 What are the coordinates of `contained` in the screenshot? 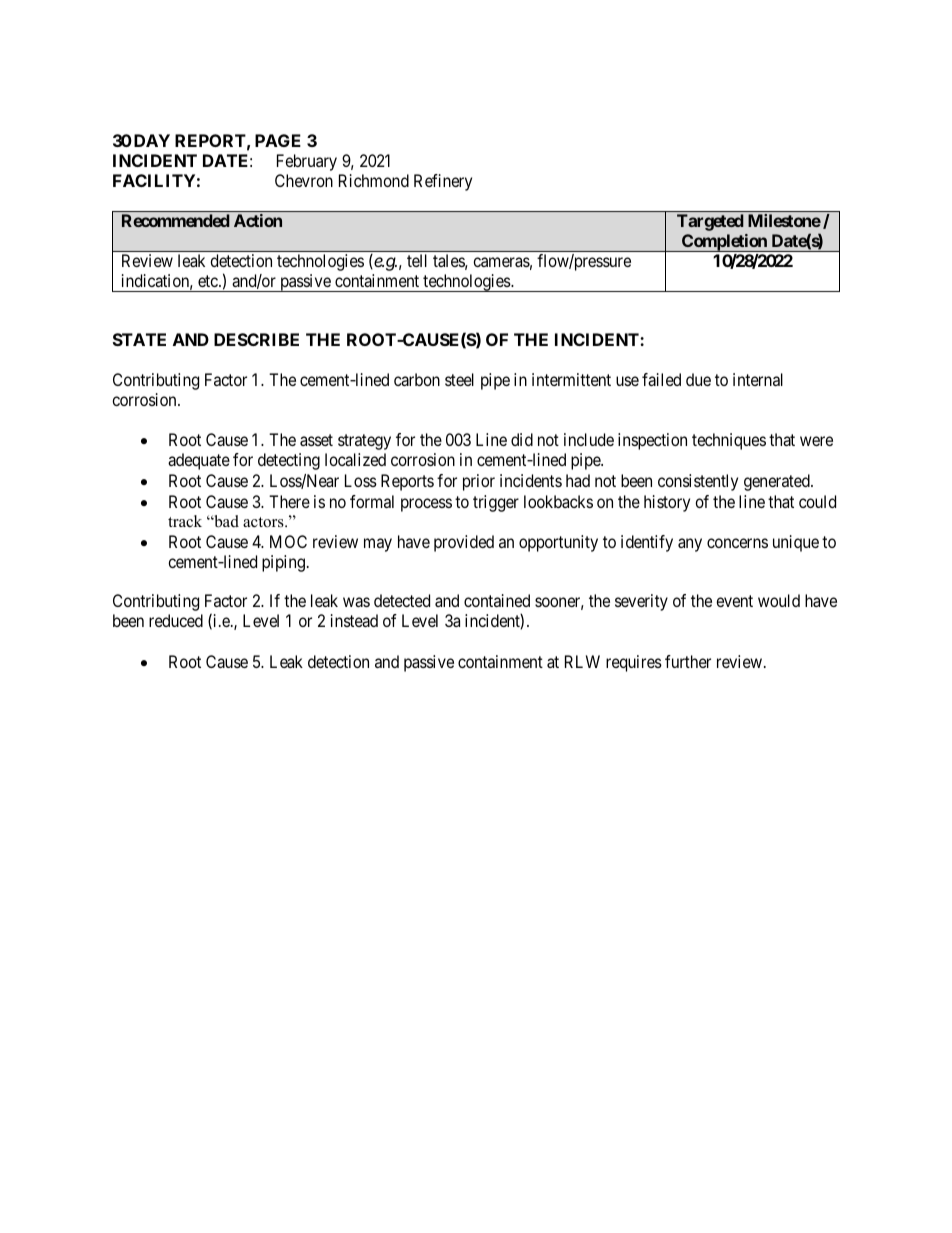 It's located at (497, 600).
